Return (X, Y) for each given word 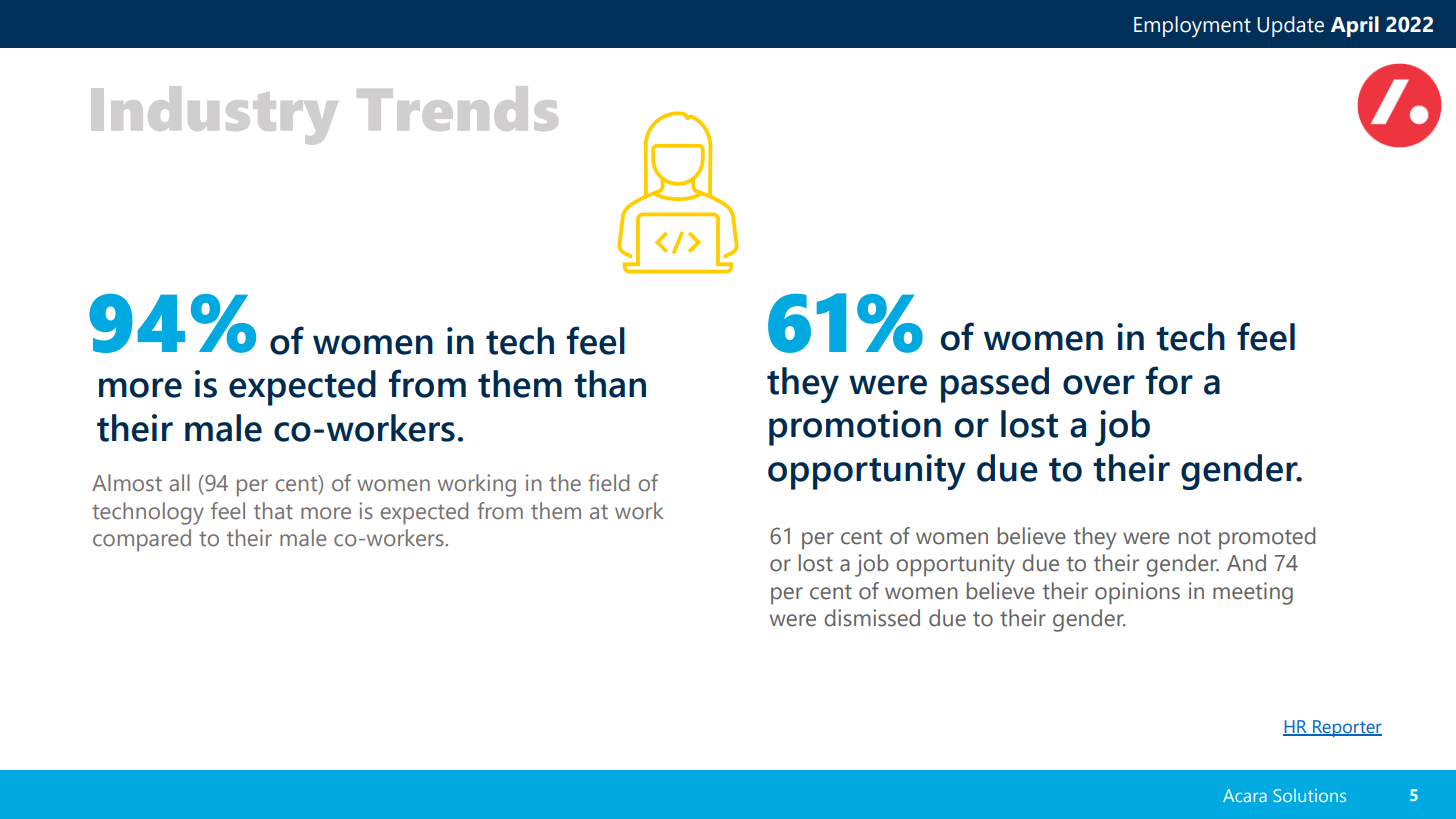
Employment (1192, 27)
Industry (214, 115)
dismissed (872, 618)
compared (142, 540)
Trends (457, 108)
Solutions (1309, 795)
